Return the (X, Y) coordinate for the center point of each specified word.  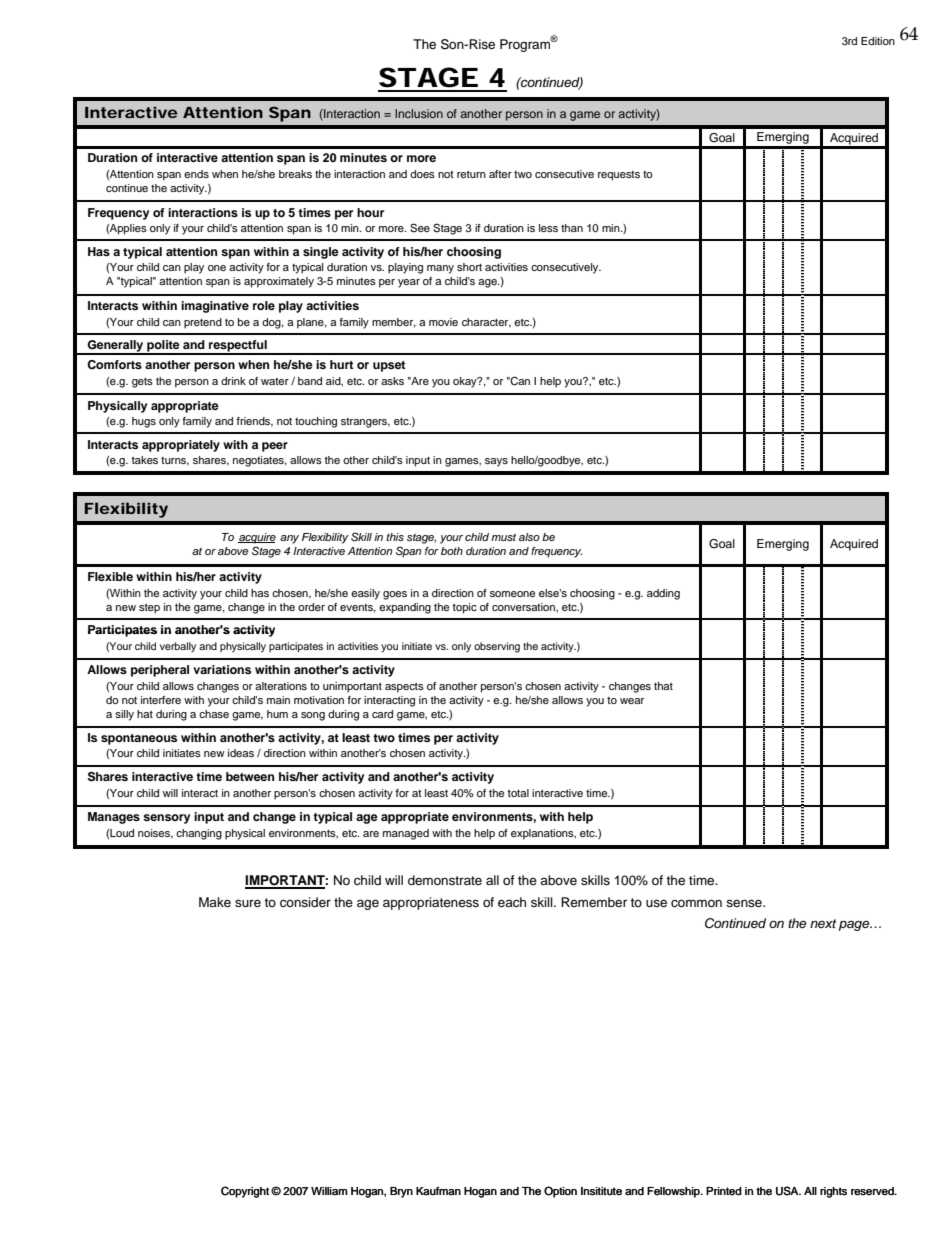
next (823, 923)
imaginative (215, 307)
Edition (878, 41)
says (496, 462)
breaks (295, 174)
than (572, 228)
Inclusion (419, 113)
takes (145, 460)
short (469, 267)
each (512, 902)
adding (663, 594)
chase (214, 714)
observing (497, 647)
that (663, 686)
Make (215, 902)
